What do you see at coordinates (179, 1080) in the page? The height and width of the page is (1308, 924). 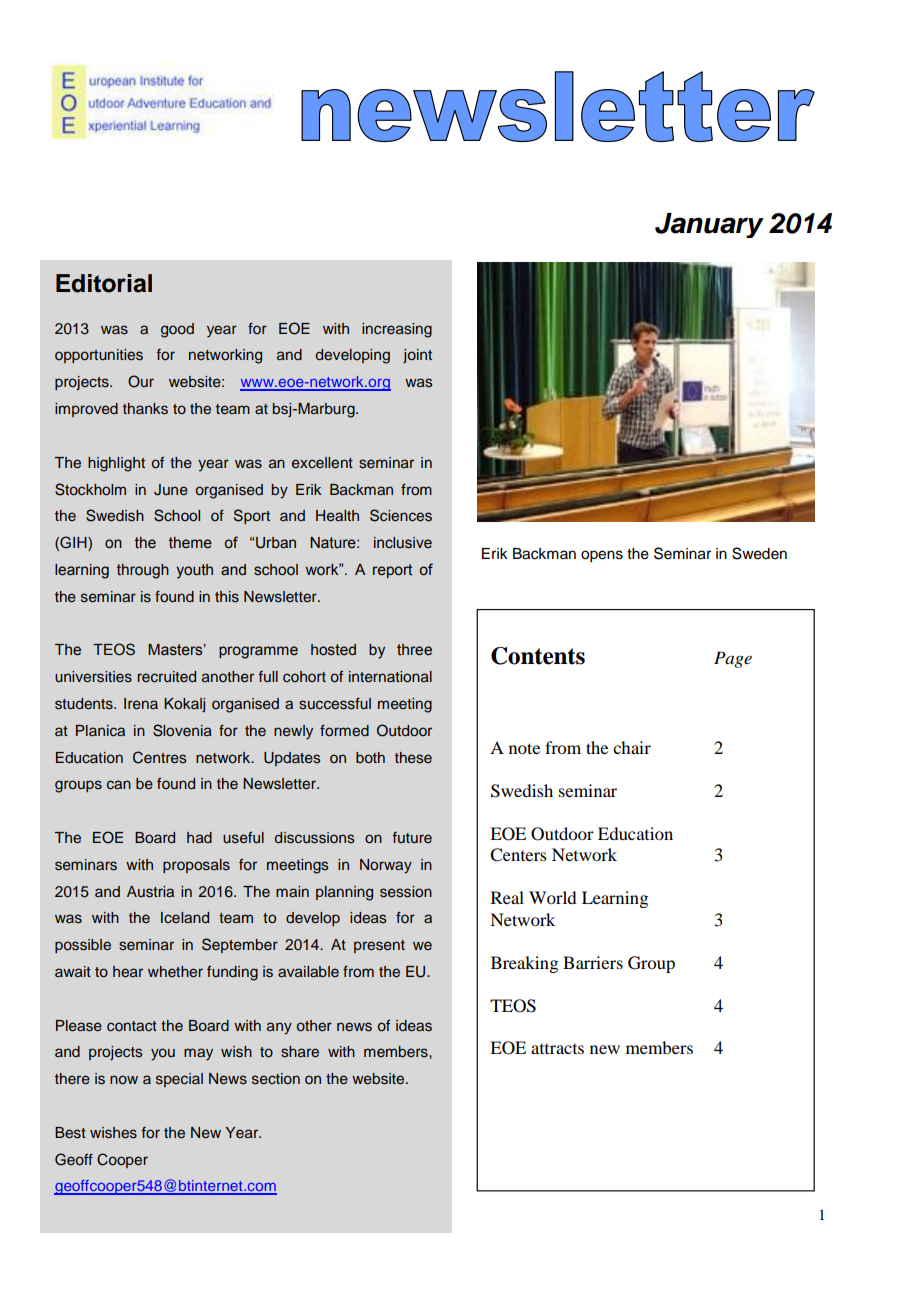 I see `special` at bounding box center [179, 1080].
